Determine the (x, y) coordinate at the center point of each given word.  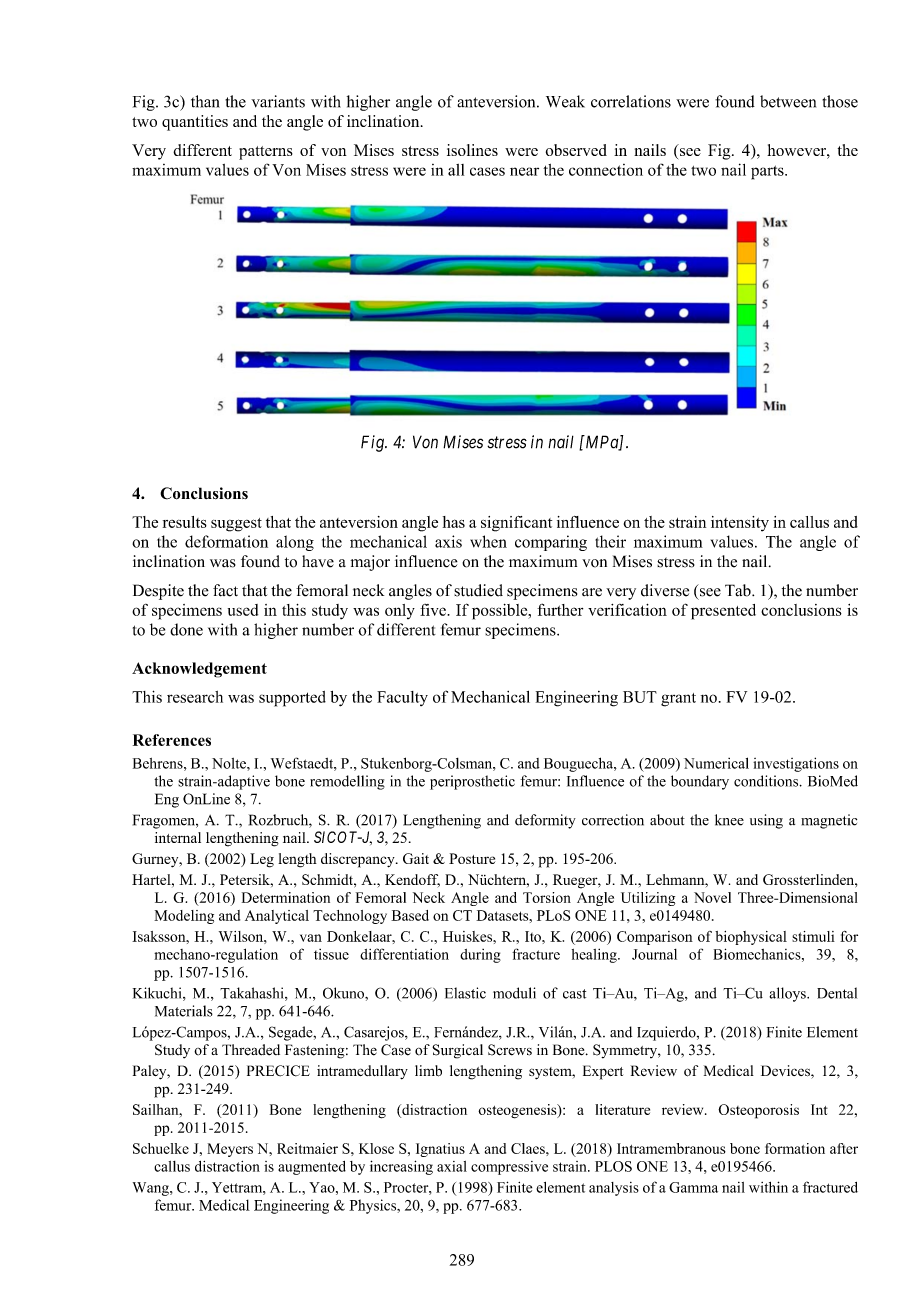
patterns (266, 153)
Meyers (230, 1150)
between (788, 101)
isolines (472, 150)
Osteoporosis (758, 1111)
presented (723, 612)
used (243, 610)
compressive (509, 1168)
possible (501, 612)
